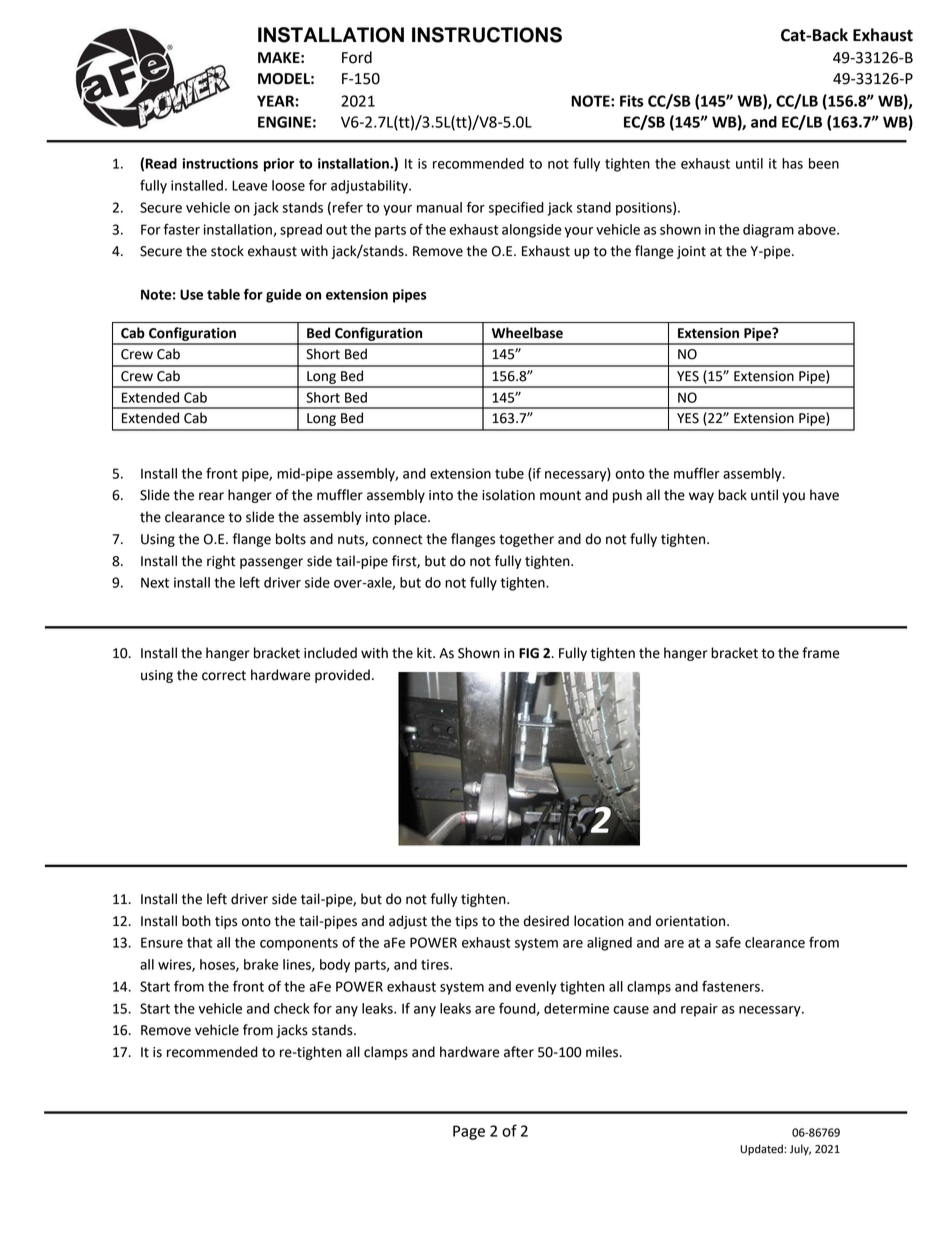  What do you see at coordinates (279, 165) in the screenshot?
I see `prior` at bounding box center [279, 165].
